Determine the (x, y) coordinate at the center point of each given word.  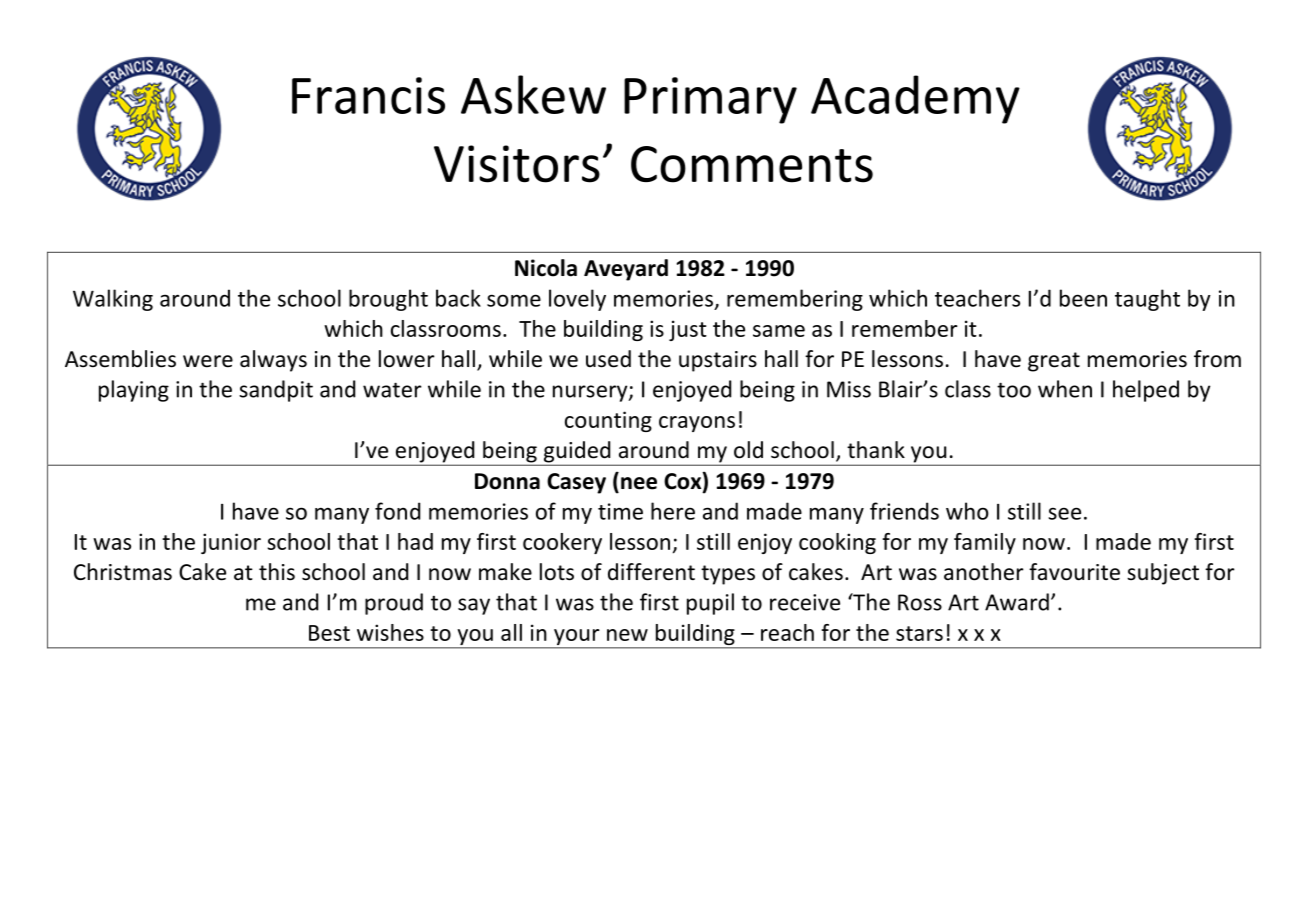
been (1083, 298)
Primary (710, 100)
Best (329, 633)
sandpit (276, 391)
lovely (577, 300)
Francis (368, 95)
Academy (915, 99)
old (748, 450)
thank (876, 450)
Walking (113, 300)
